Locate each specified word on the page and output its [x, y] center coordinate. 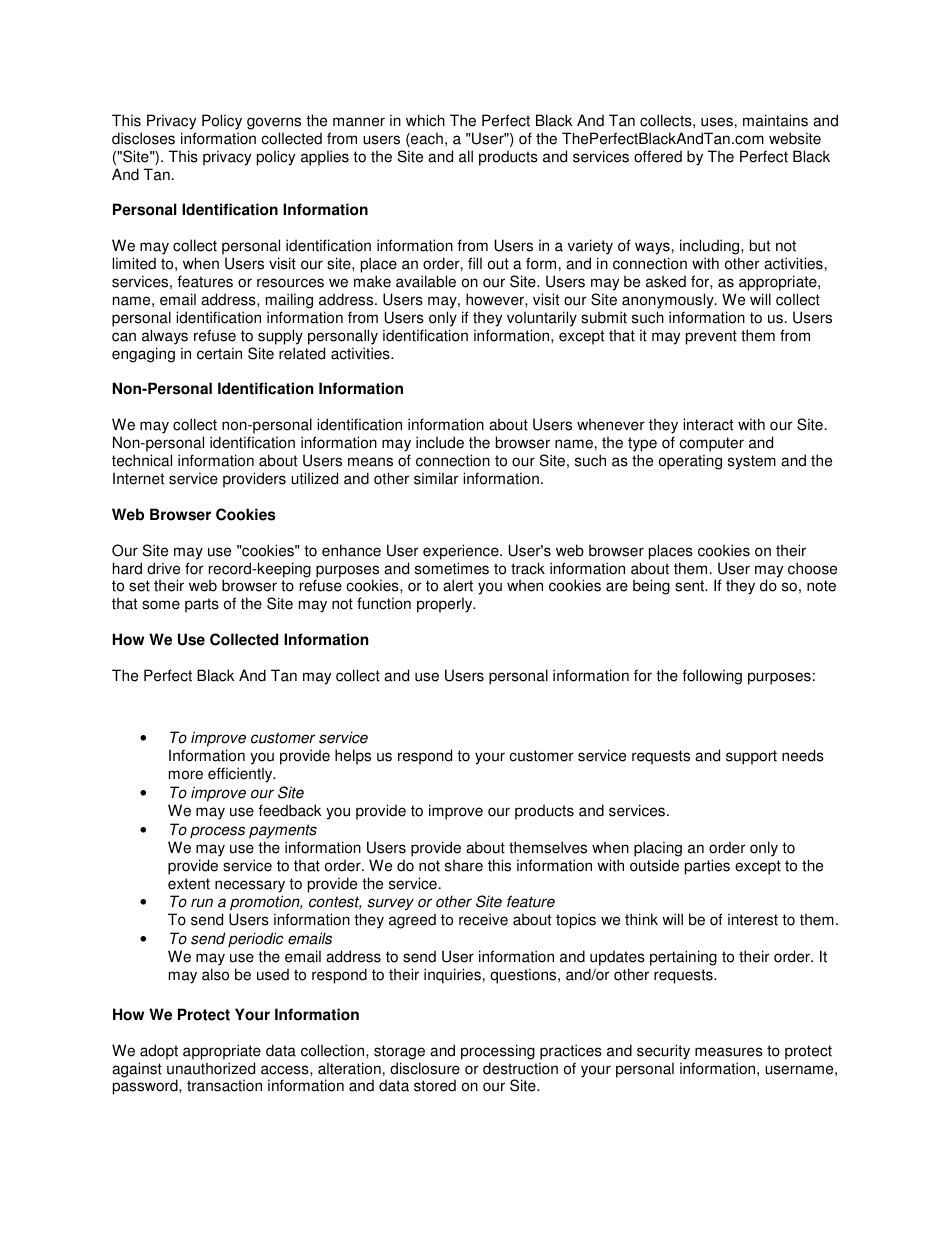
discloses [143, 138]
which [425, 120]
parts [202, 605]
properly [446, 605]
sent [691, 586]
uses [717, 122]
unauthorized [211, 1068]
